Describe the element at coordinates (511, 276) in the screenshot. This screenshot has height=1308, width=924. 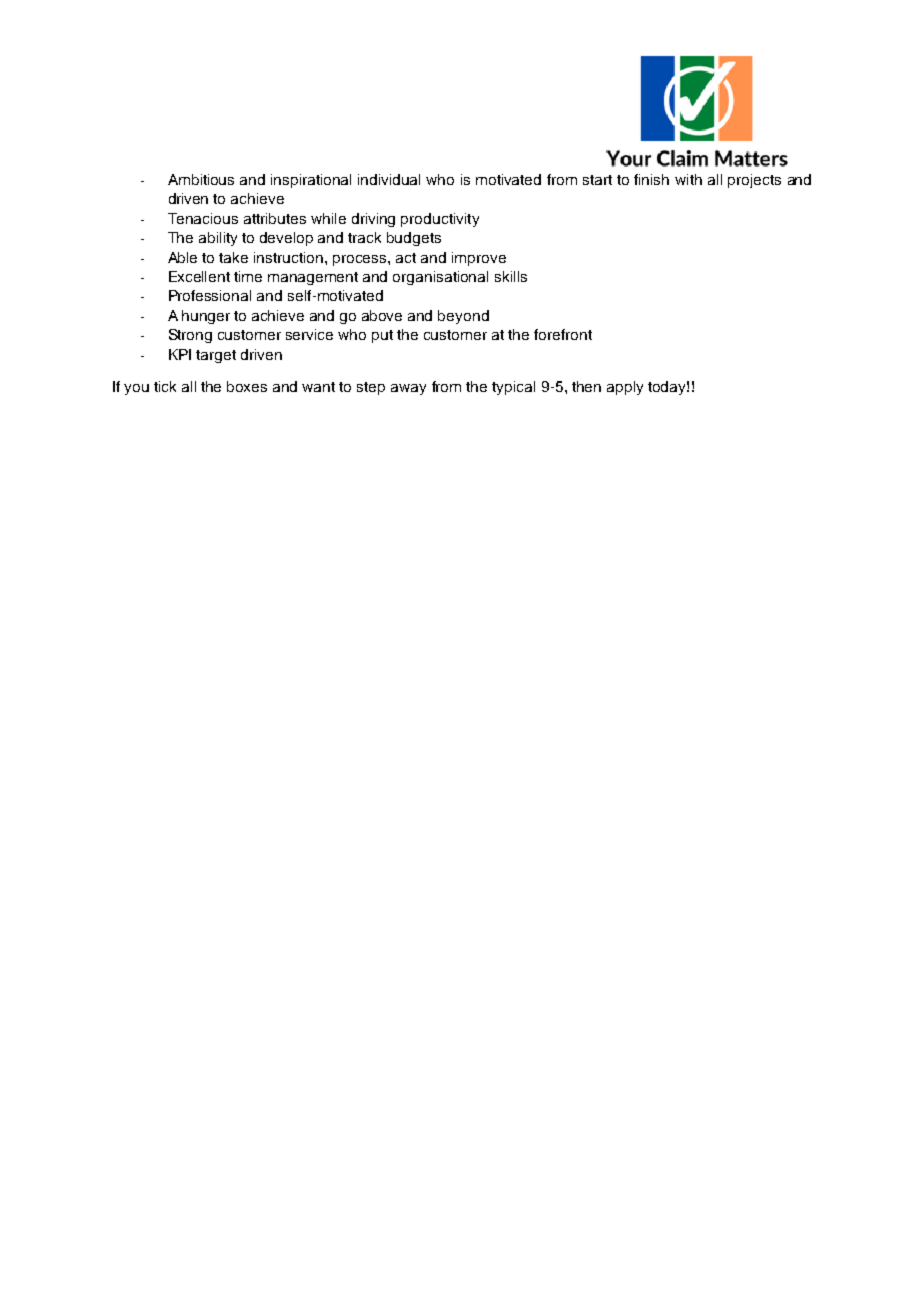
I see `skills` at that location.
